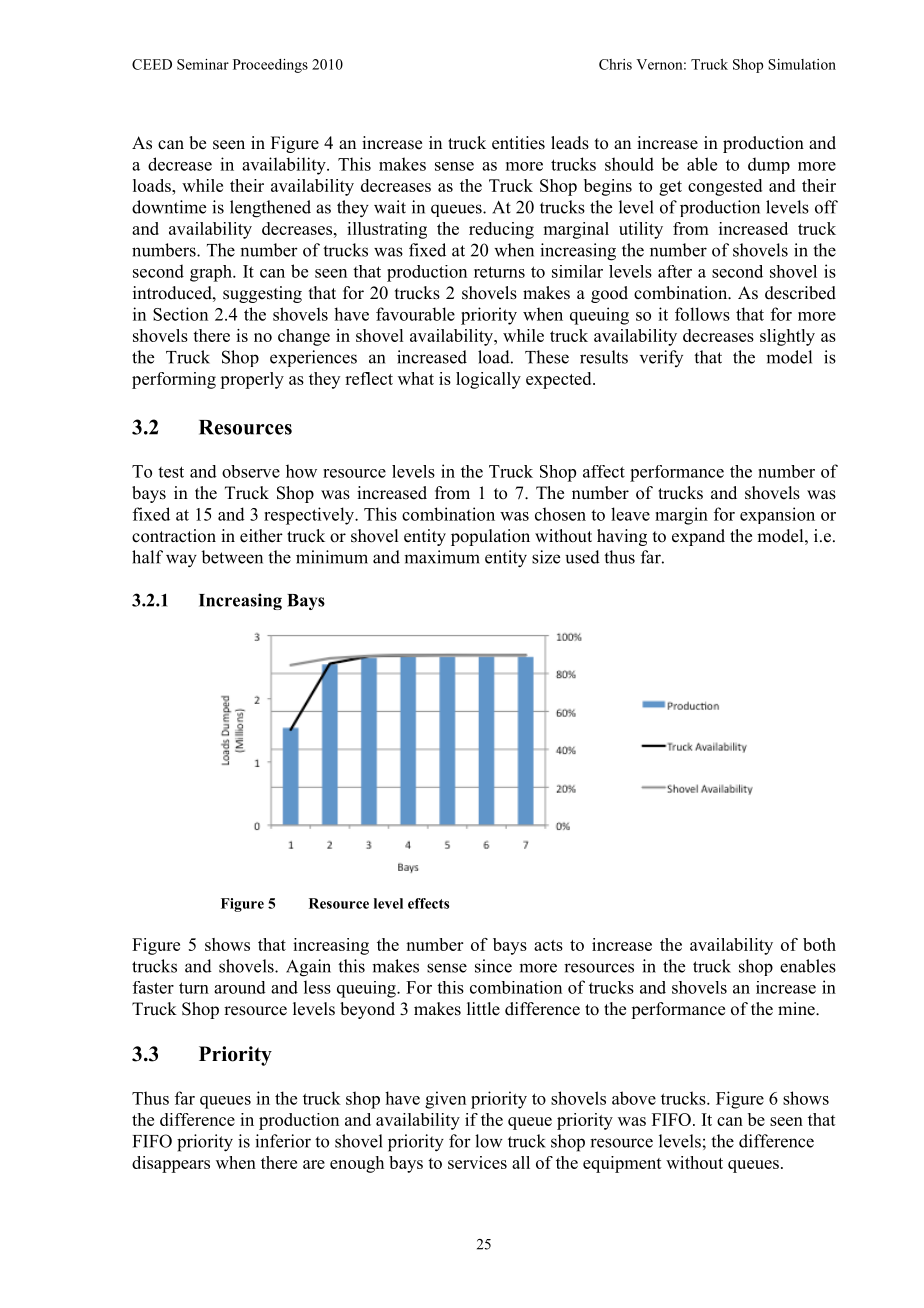 This image has width=924, height=1308. Describe the element at coordinates (518, 143) in the image. I see `entities` at that location.
